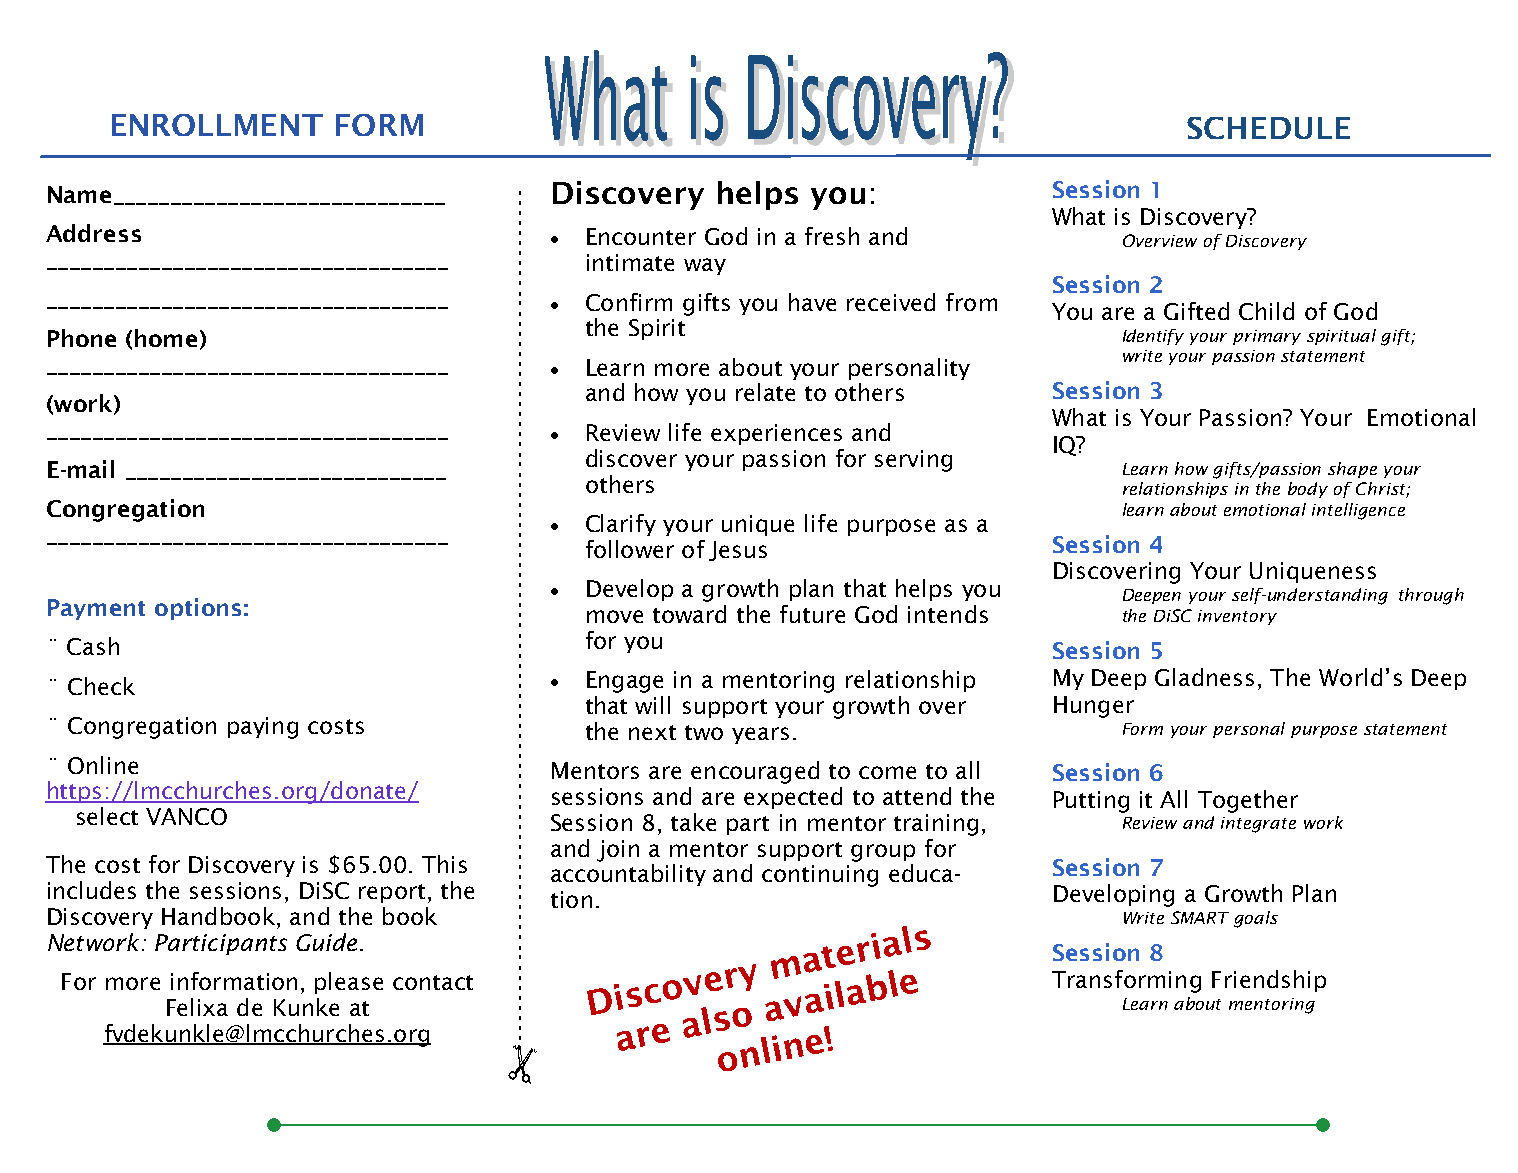  I want to click on intelligence, so click(1358, 511).
